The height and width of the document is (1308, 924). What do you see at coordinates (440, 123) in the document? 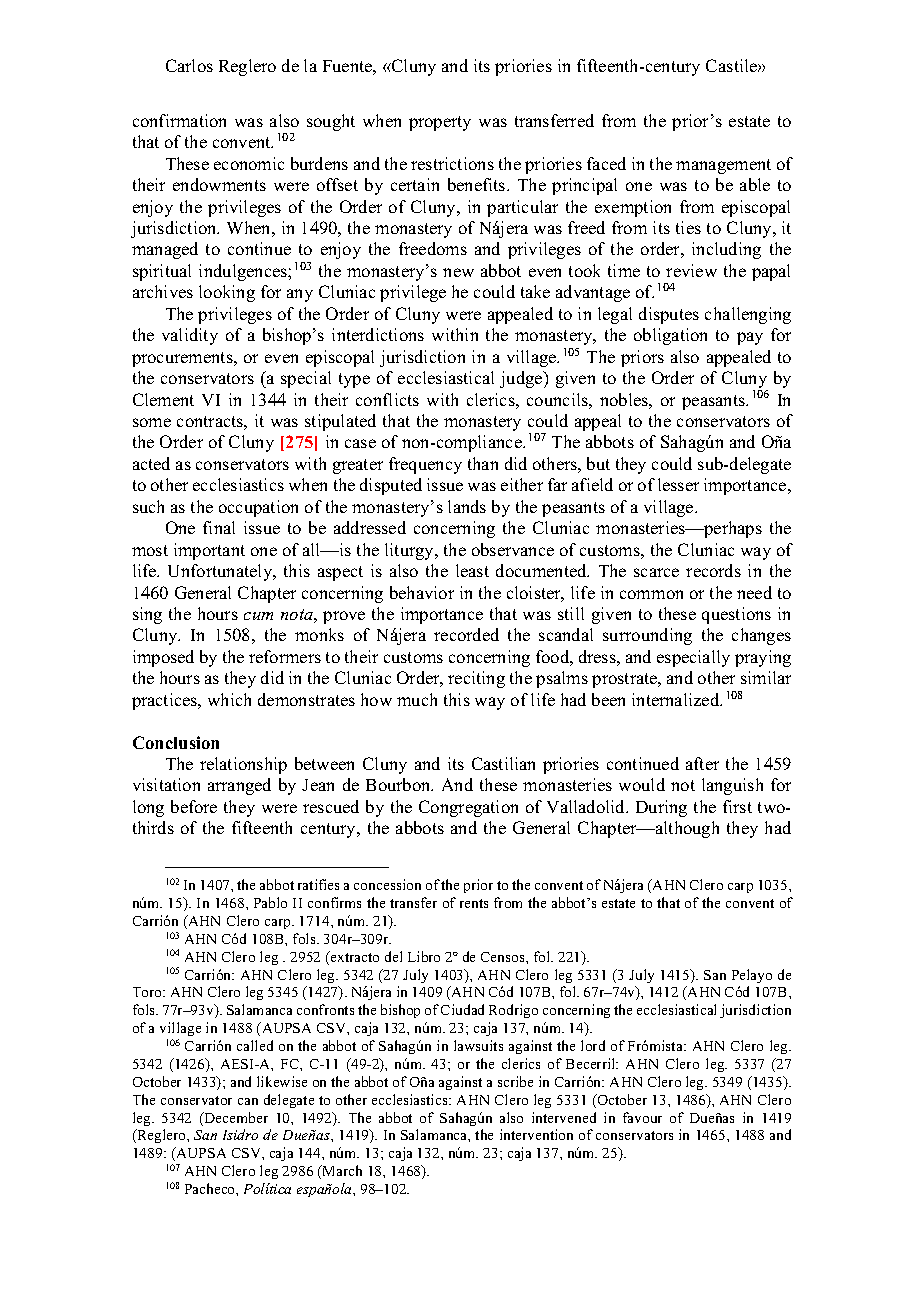
I see `property` at bounding box center [440, 123].
